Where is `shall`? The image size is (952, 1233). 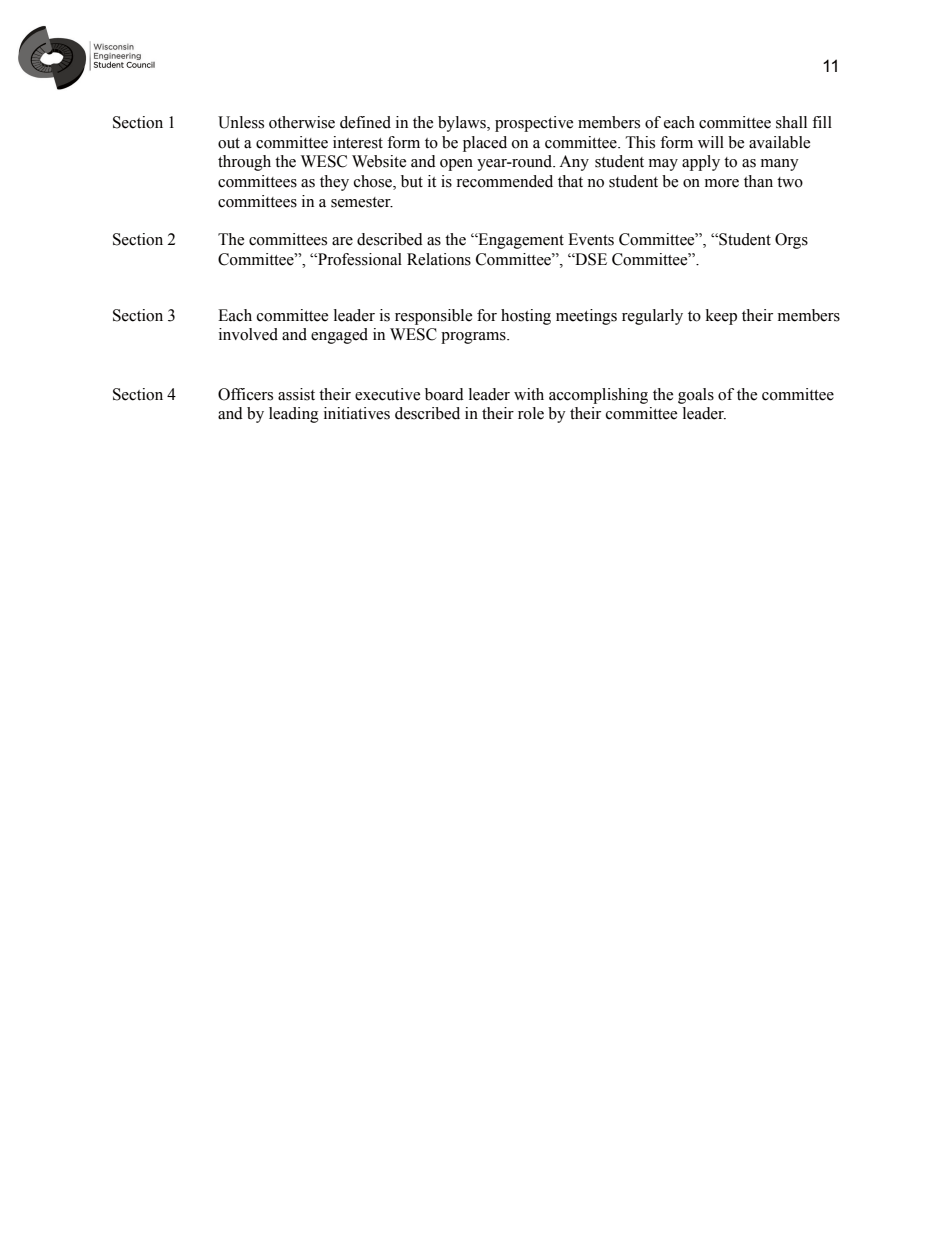 shall is located at coordinates (791, 122).
